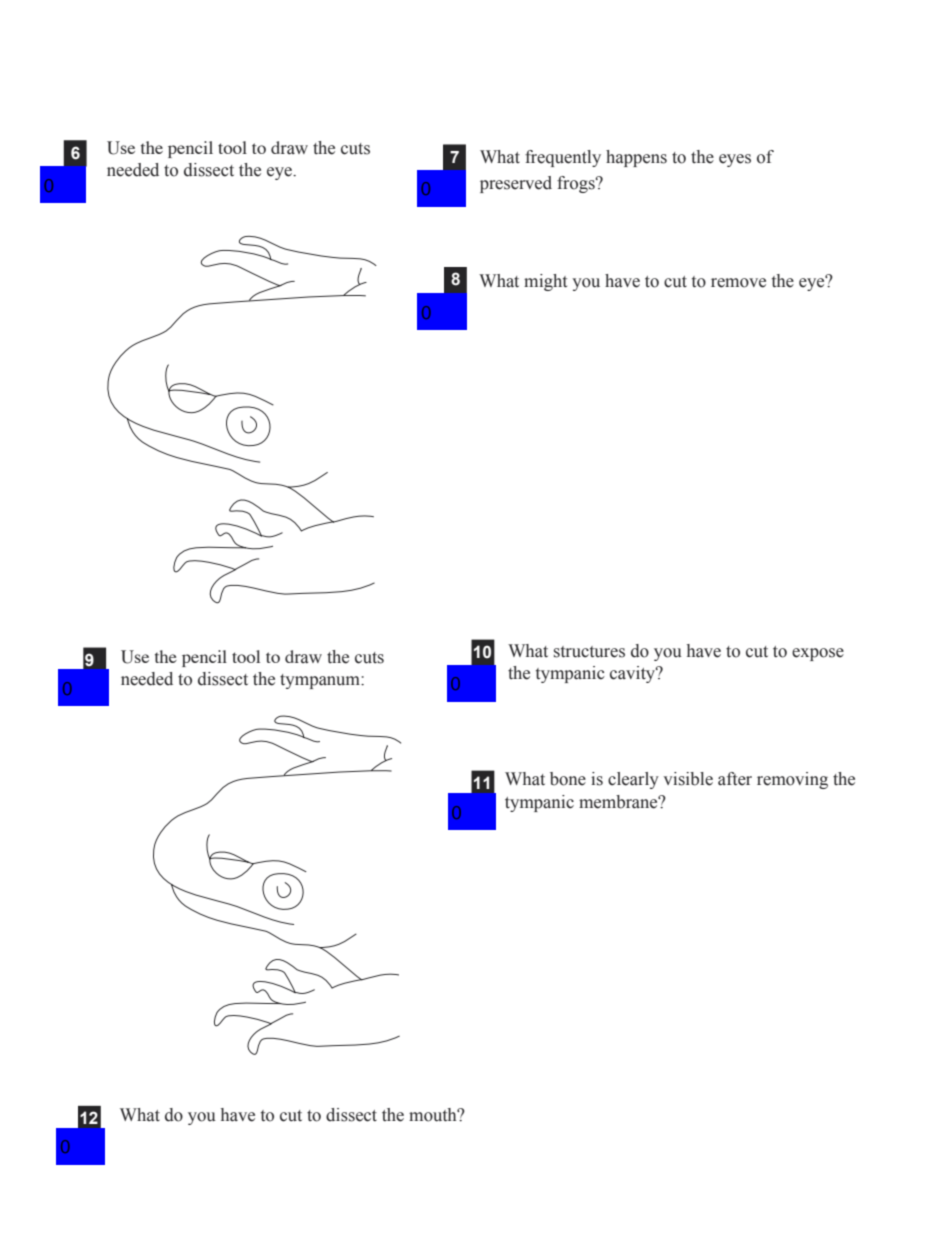  I want to click on might, so click(545, 282).
